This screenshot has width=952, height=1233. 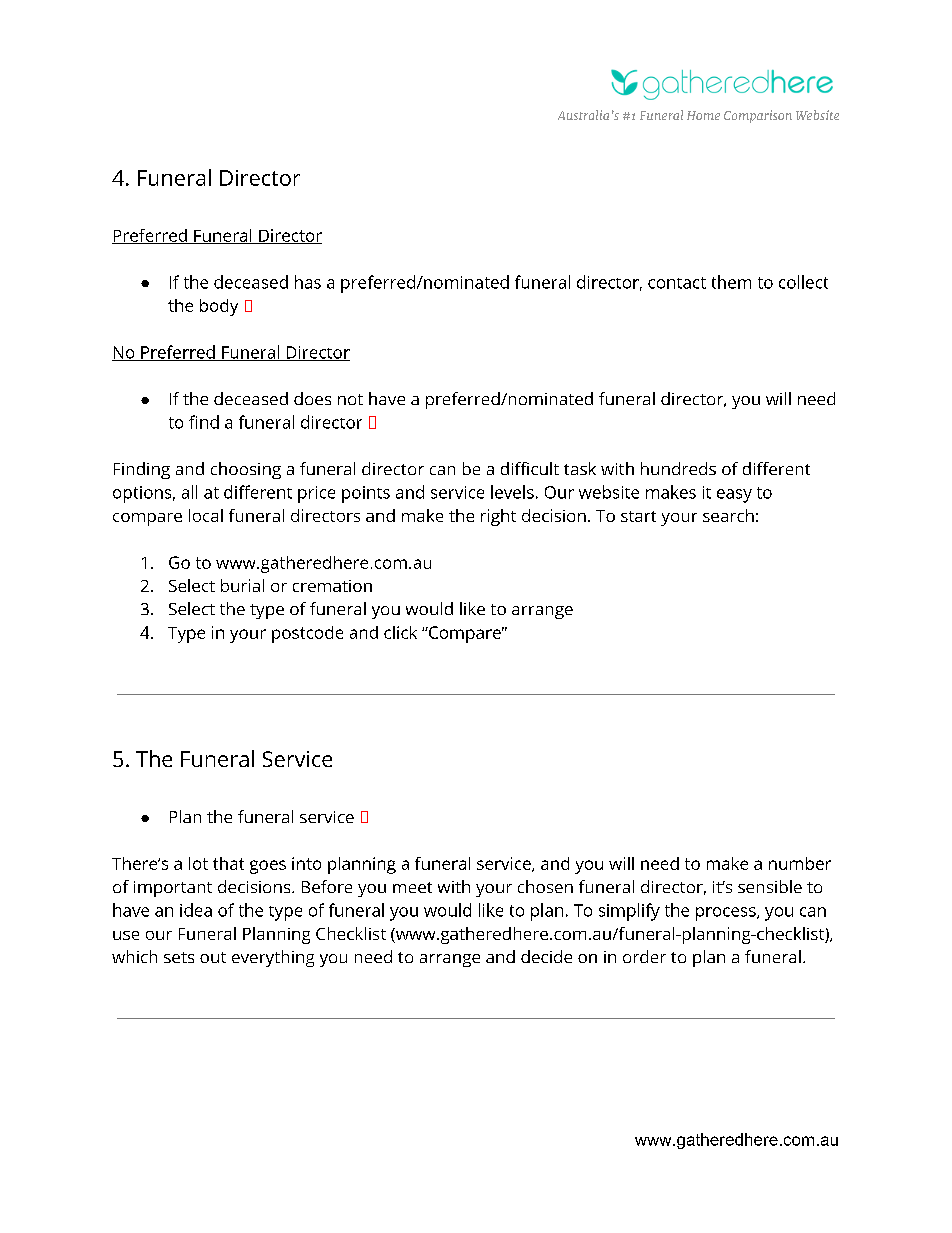 I want to click on Comparison, so click(x=758, y=116).
